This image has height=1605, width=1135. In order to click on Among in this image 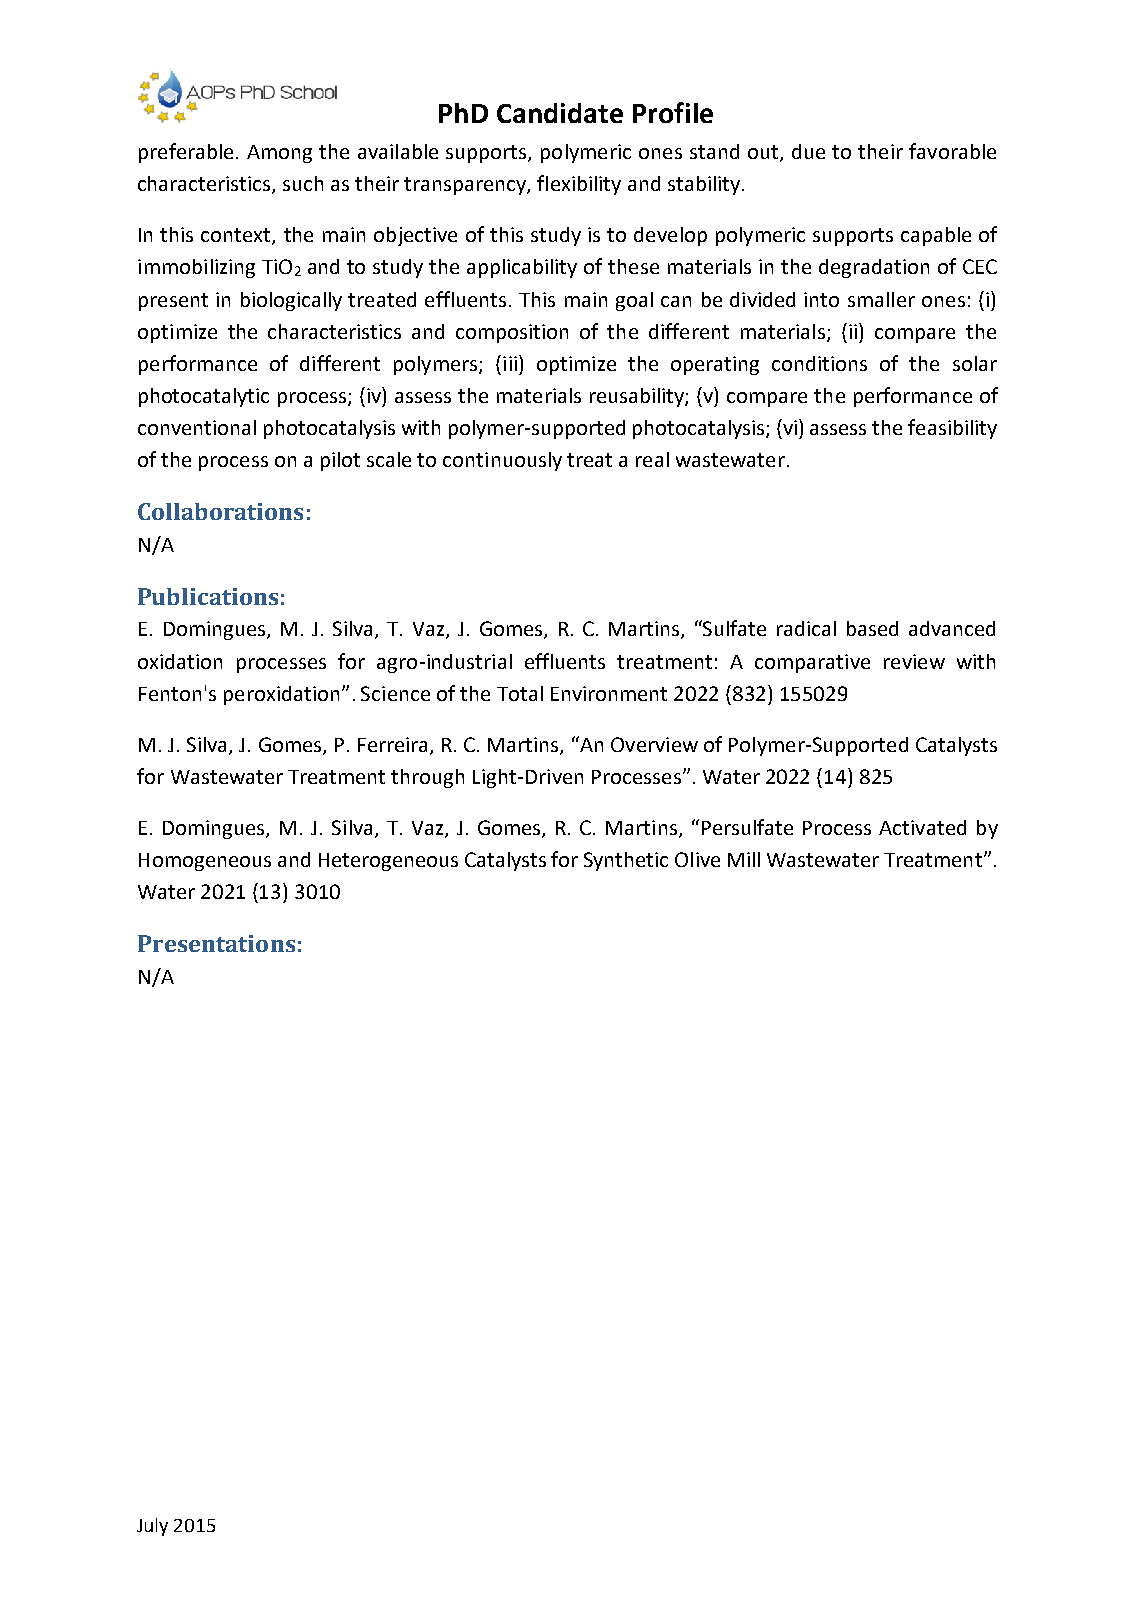, I will do `click(279, 154)`.
